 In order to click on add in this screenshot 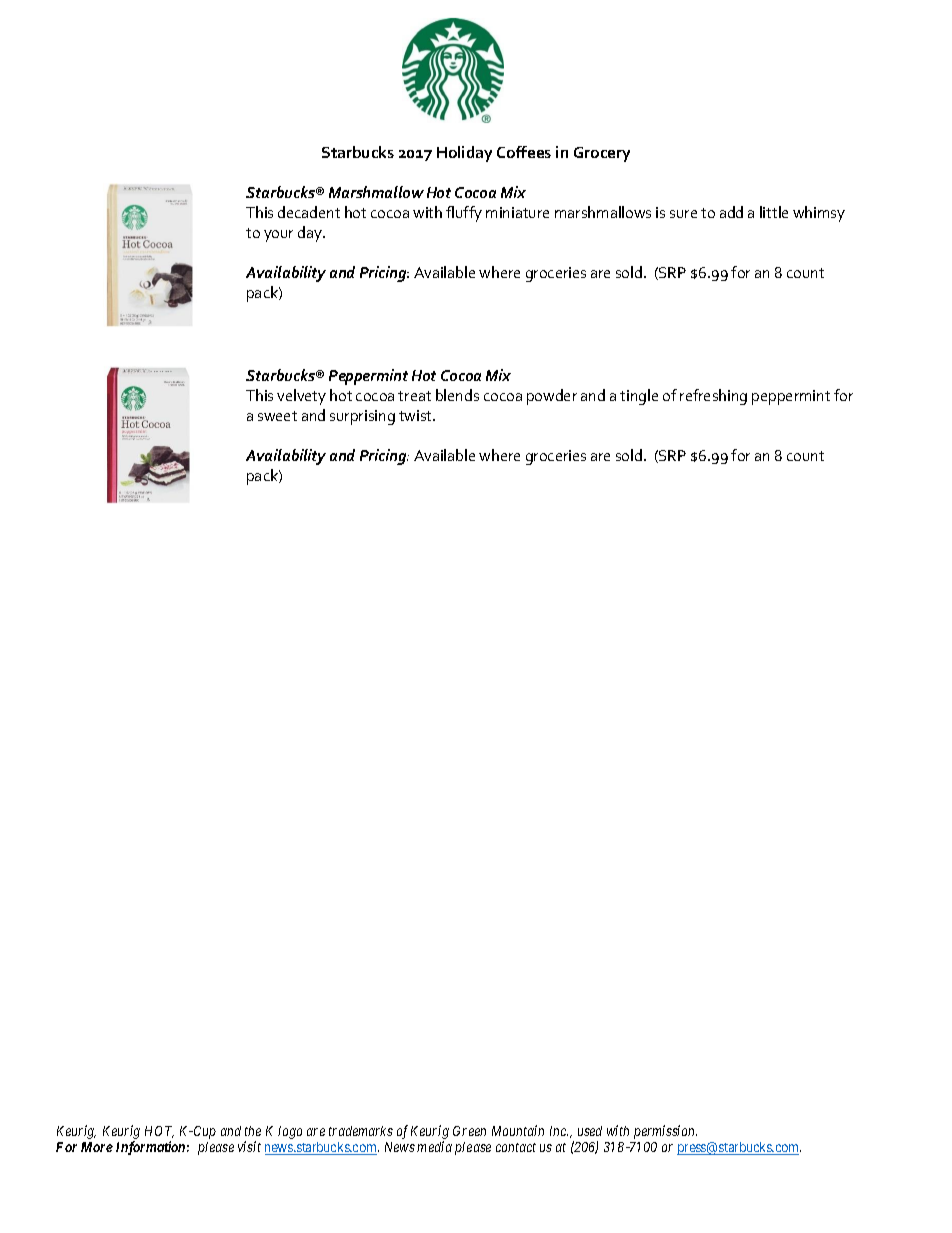, I will do `click(731, 212)`.
